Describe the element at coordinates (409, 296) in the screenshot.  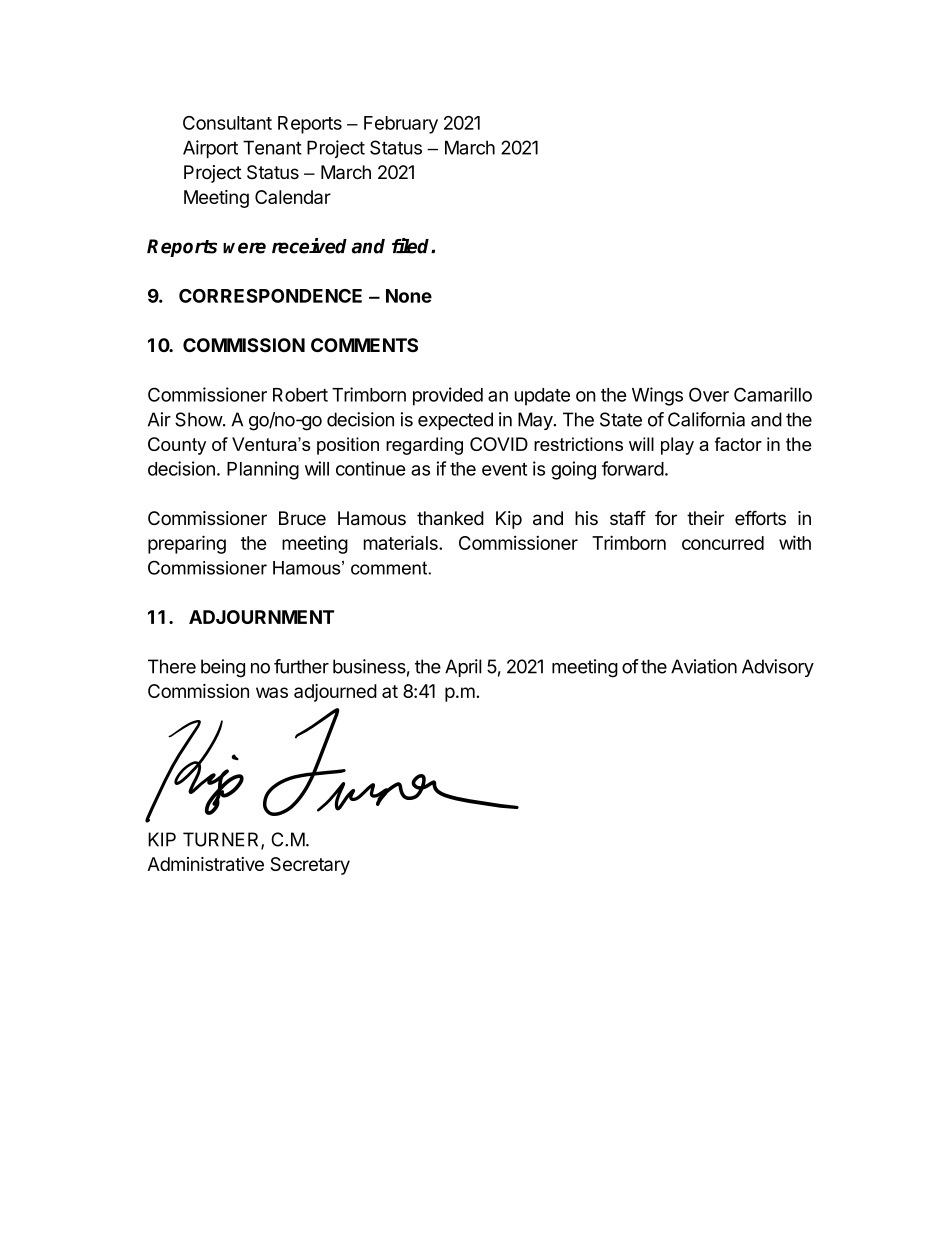
I see `None` at that location.
